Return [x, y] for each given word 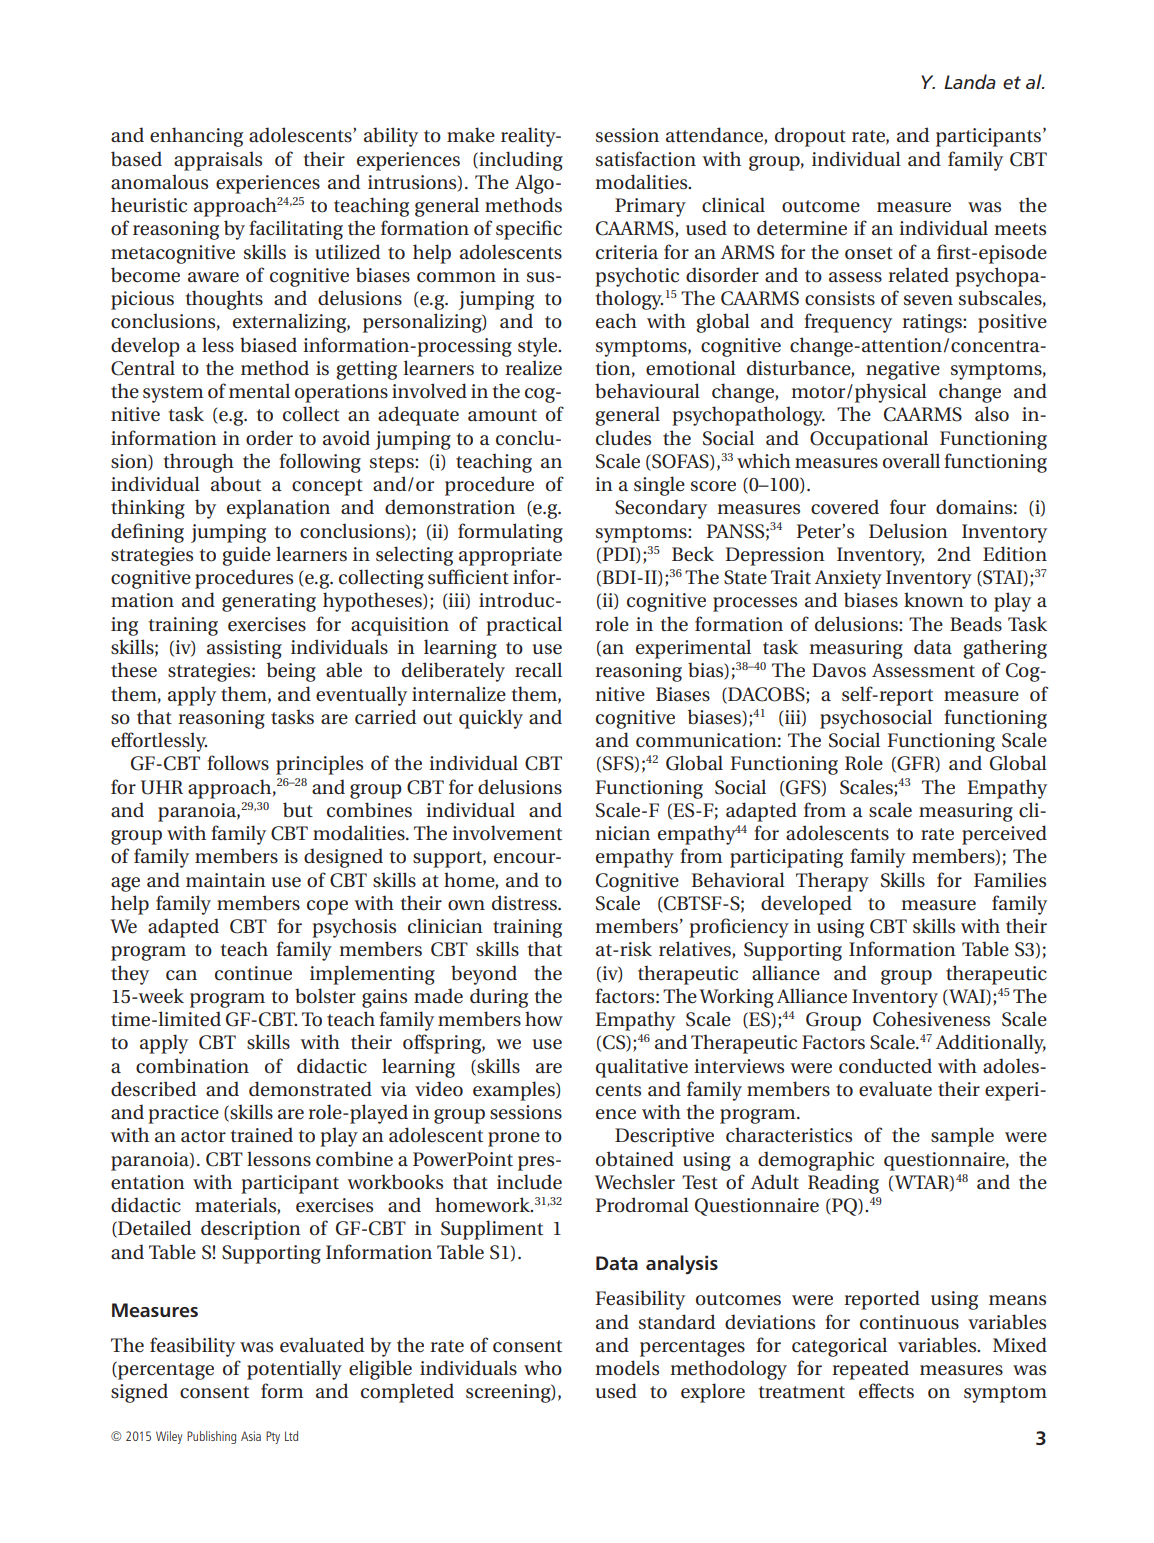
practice [183, 1114]
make [471, 135]
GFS [803, 788]
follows [238, 763]
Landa [970, 81]
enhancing [196, 137]
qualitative [642, 1068]
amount [502, 415]
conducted [885, 1066]
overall [911, 461]
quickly [491, 719]
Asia [251, 1436]
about [236, 484]
